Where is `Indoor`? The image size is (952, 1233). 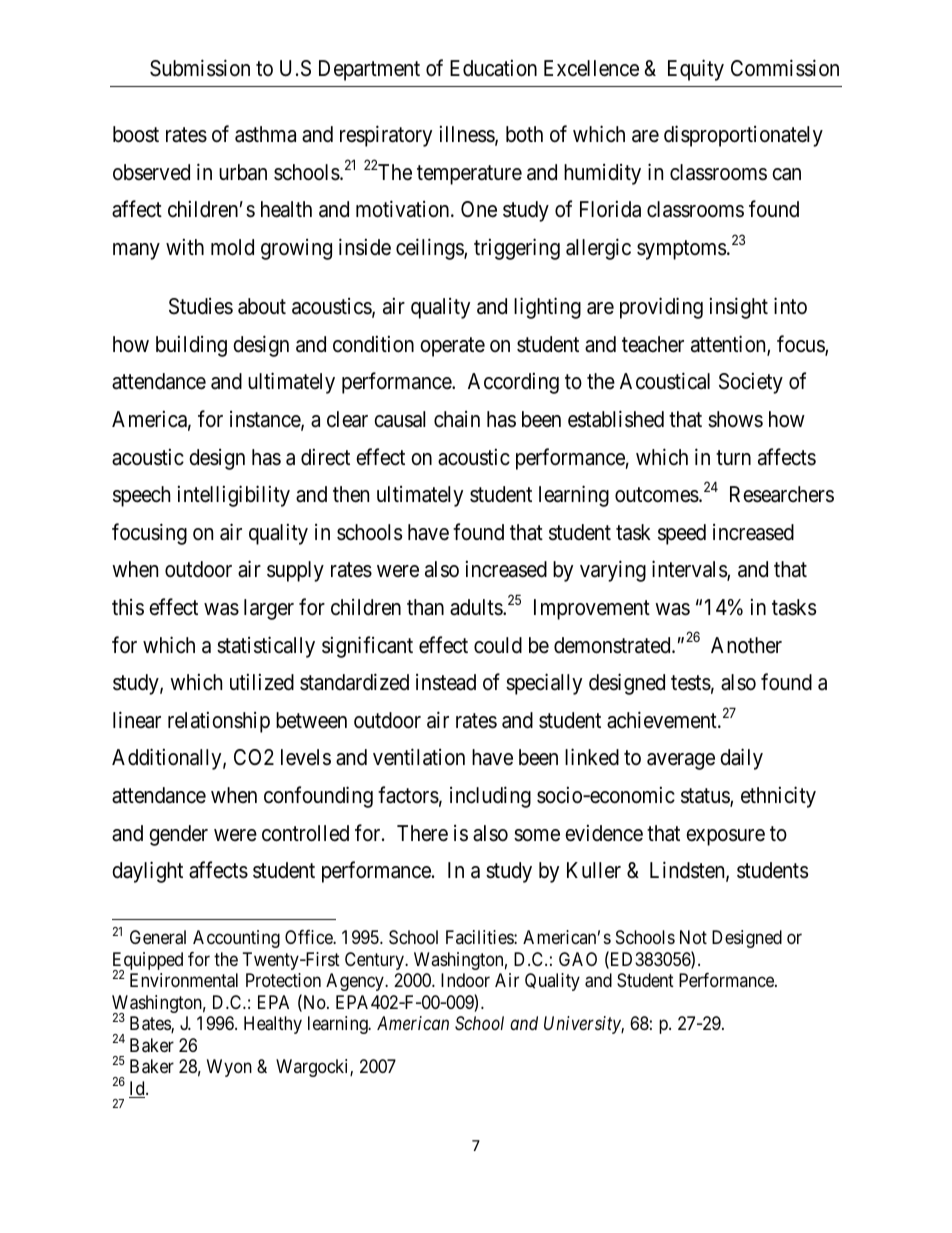 Indoor is located at coordinates (465, 980).
